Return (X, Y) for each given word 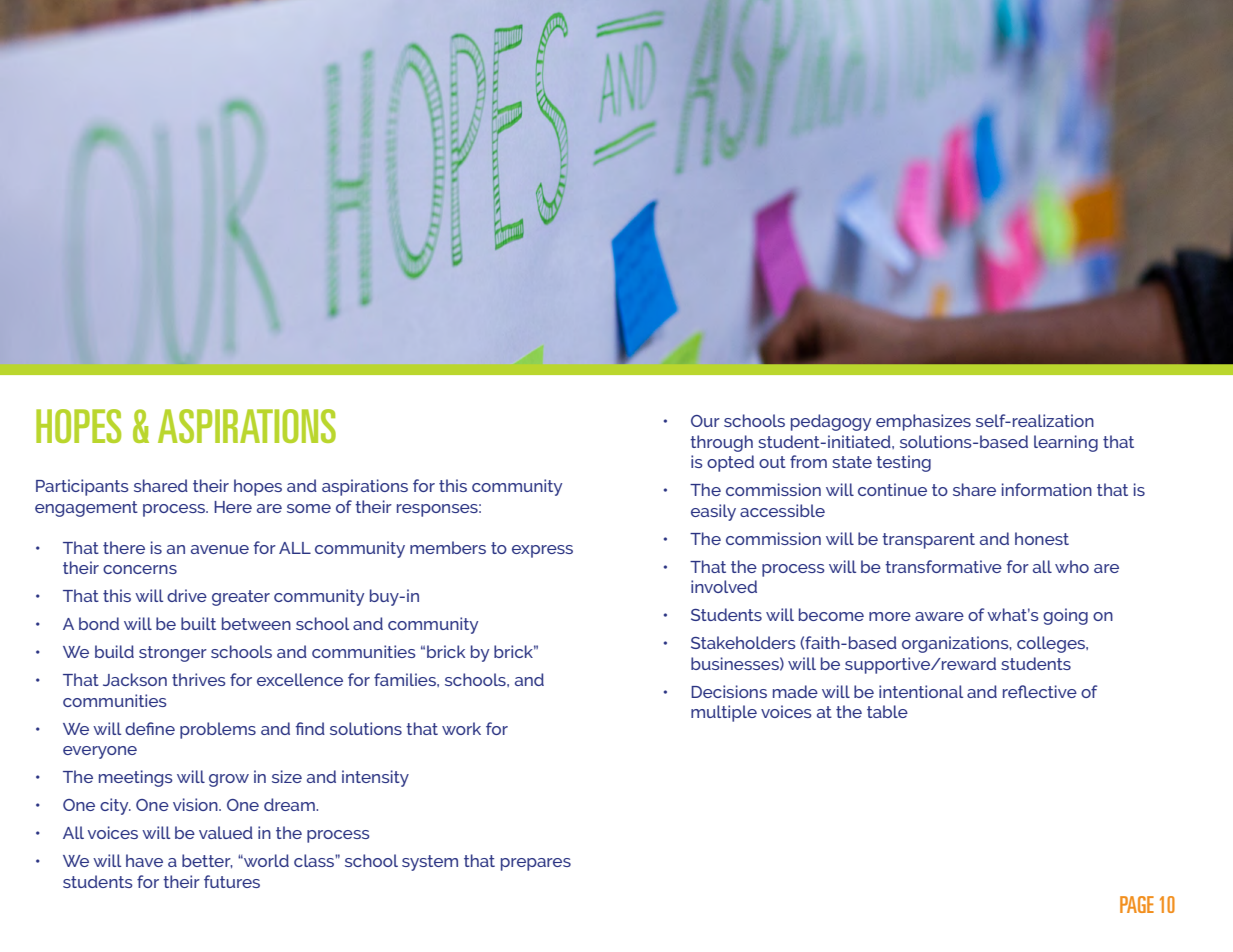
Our (705, 421)
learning (1066, 443)
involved (724, 586)
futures (232, 881)
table (887, 711)
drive (187, 595)
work (461, 728)
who (1072, 566)
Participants (82, 487)
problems (218, 730)
